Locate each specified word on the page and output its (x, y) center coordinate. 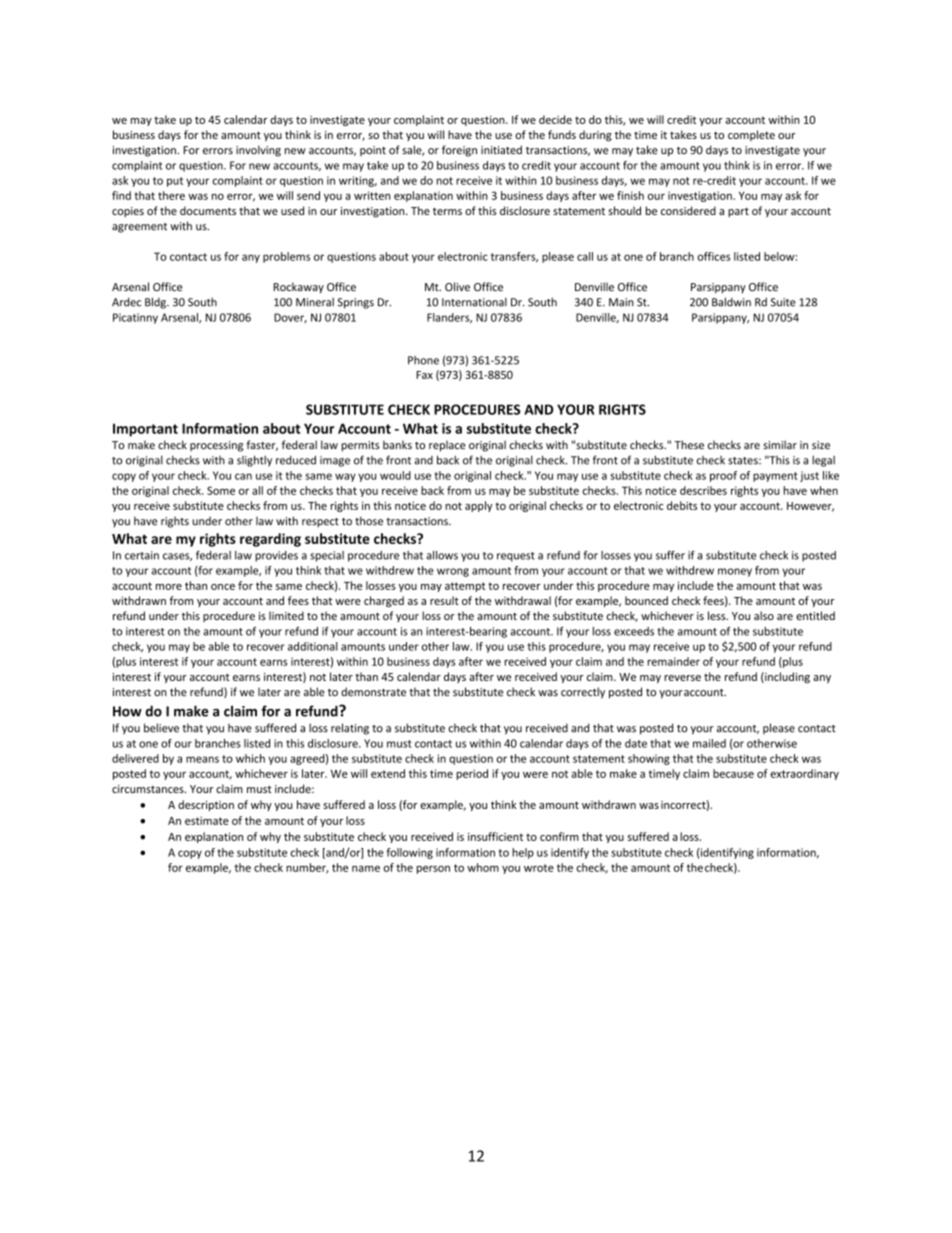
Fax (424, 375)
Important (145, 430)
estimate (207, 820)
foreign (459, 151)
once (223, 587)
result (444, 600)
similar (780, 445)
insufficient (495, 836)
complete (751, 135)
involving (258, 151)
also (764, 615)
